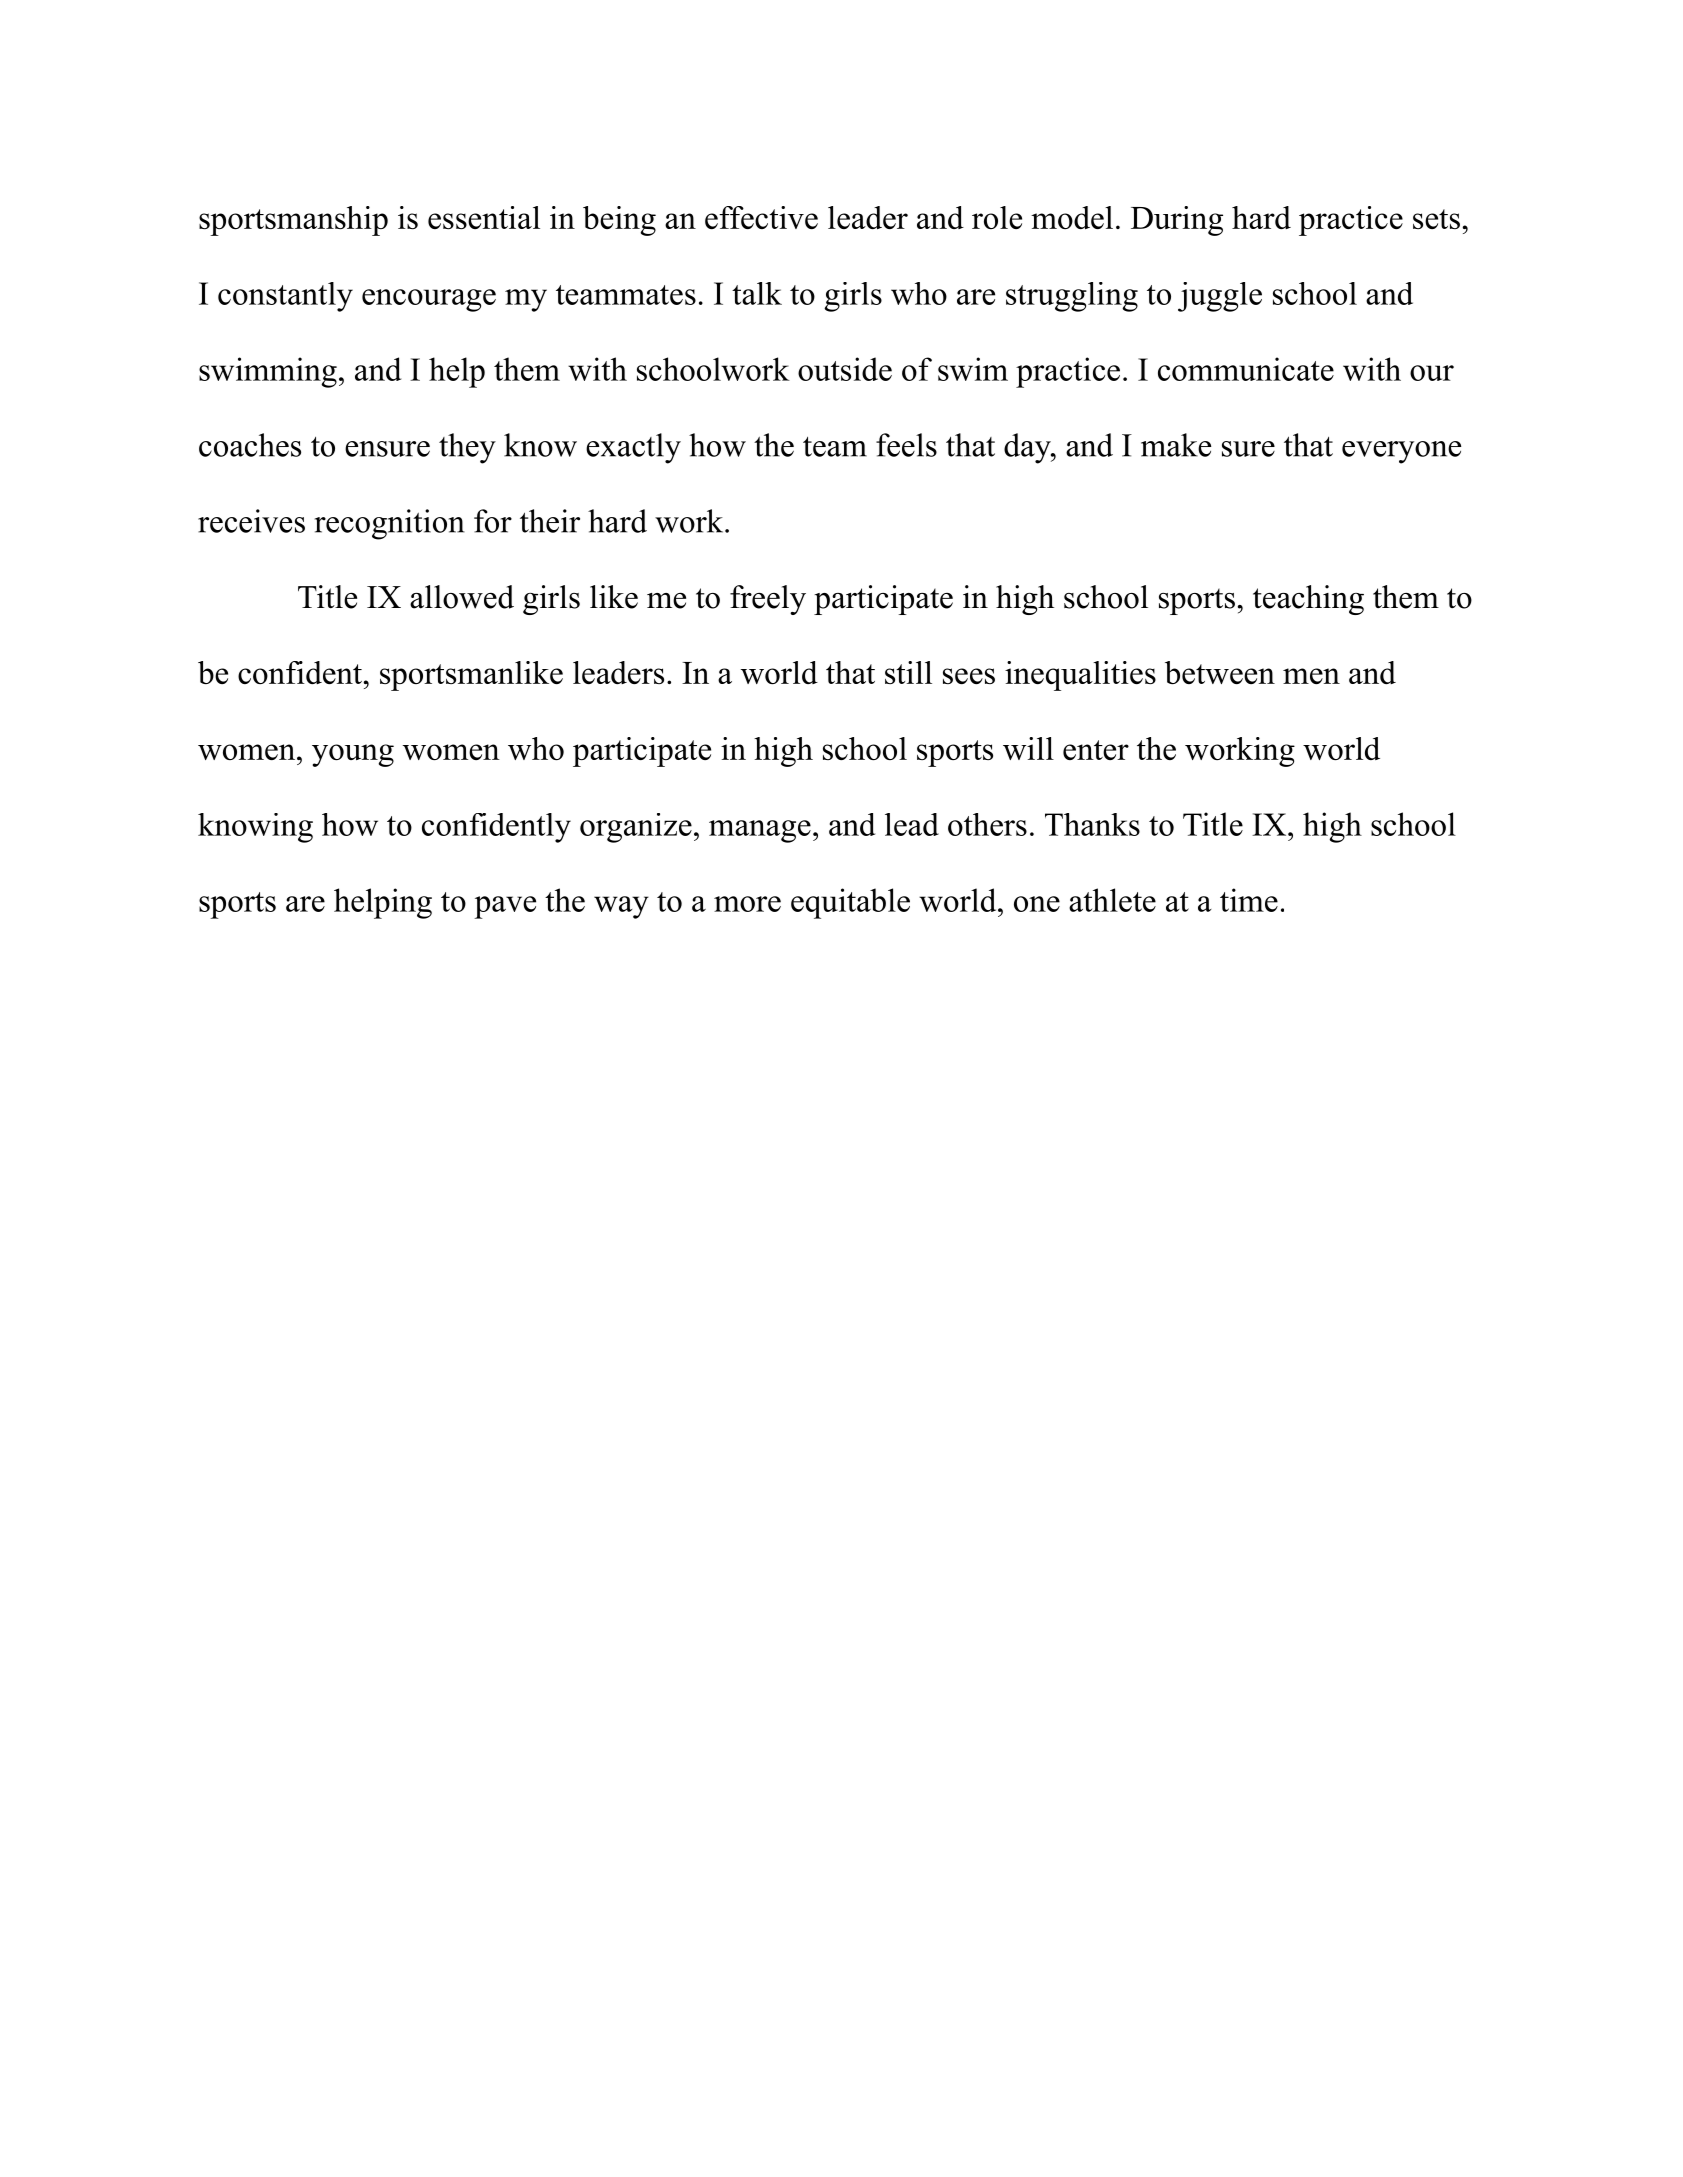 This screenshot has width=1683, height=2177. What do you see at coordinates (768, 600) in the screenshot?
I see `freely` at bounding box center [768, 600].
